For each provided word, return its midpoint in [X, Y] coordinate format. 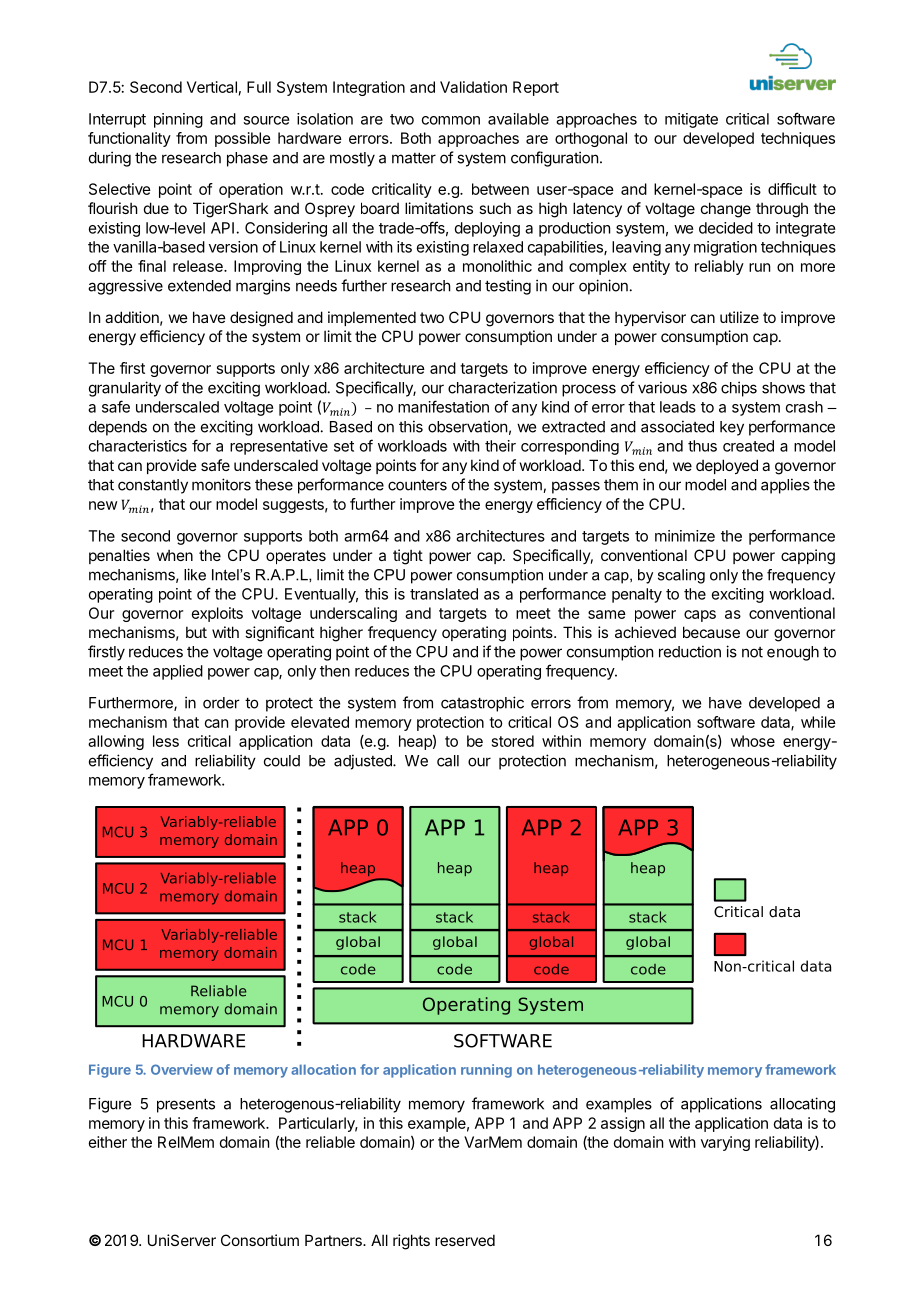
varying [725, 1143]
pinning [178, 120]
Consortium [260, 1240]
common [451, 120]
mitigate [691, 120]
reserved [465, 1240]
